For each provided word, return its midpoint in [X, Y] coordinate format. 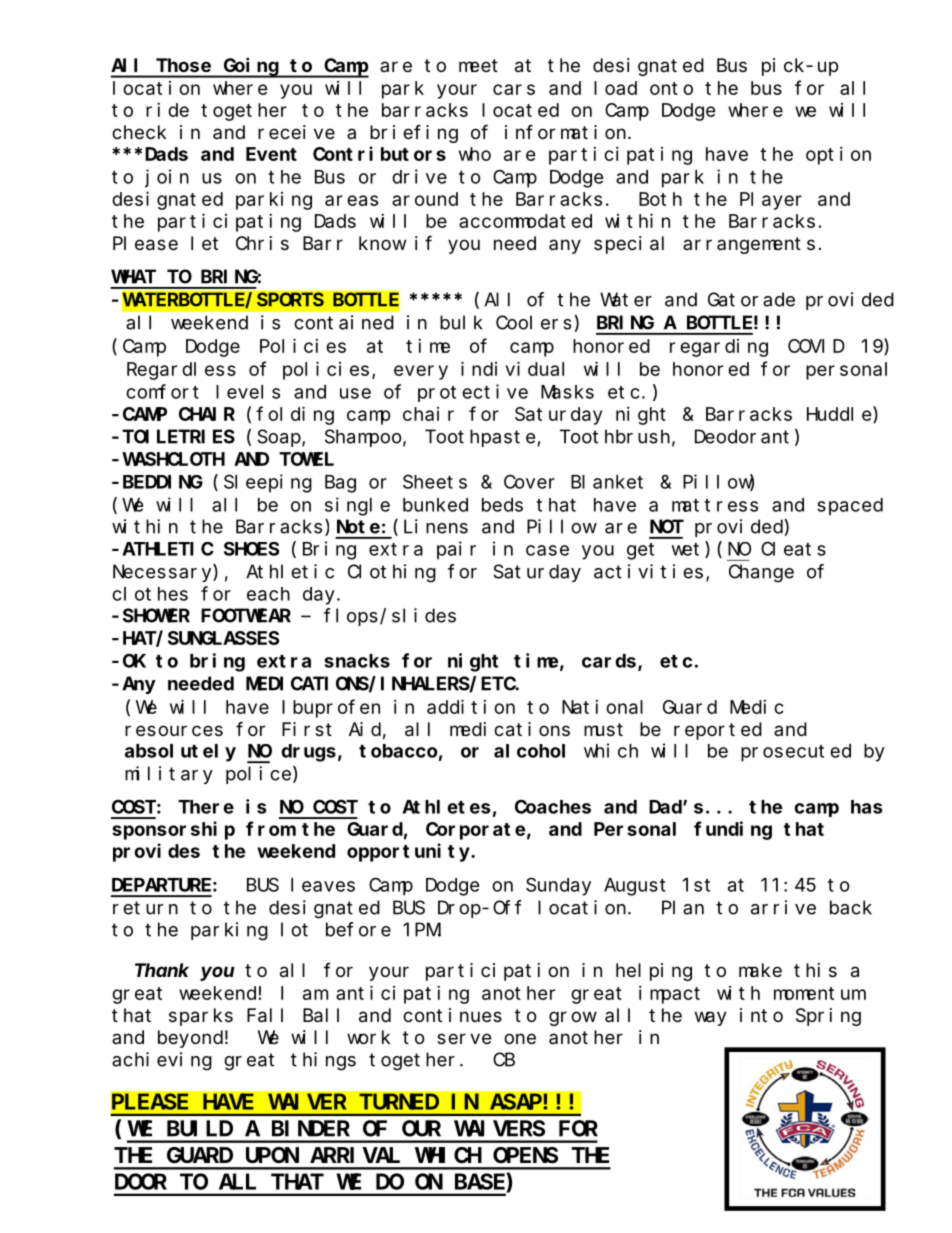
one [520, 1038]
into [761, 1015]
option [838, 156]
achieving [162, 1061]
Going [251, 67]
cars [514, 89]
